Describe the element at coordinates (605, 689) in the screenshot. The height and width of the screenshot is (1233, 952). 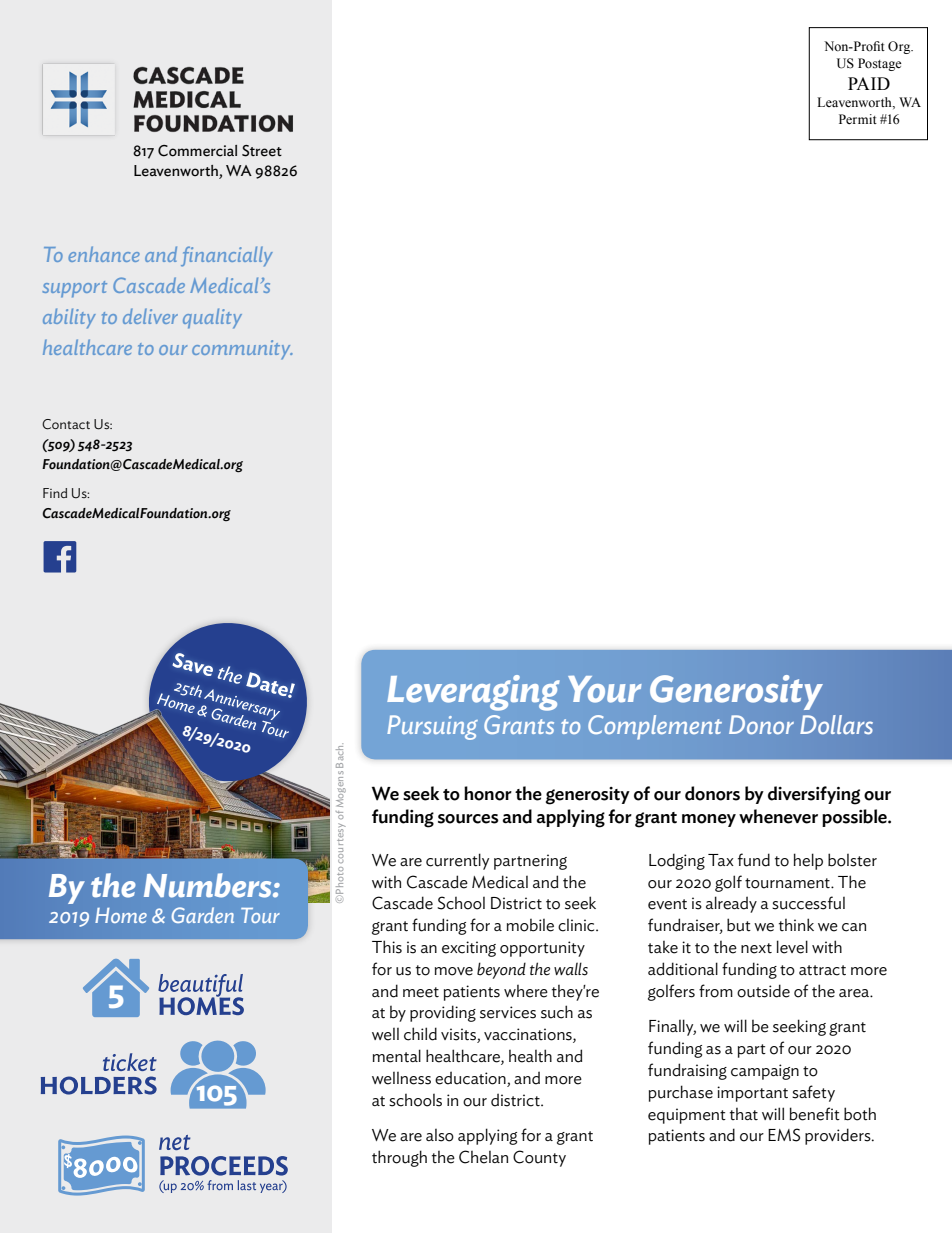
I see `Your` at that location.
